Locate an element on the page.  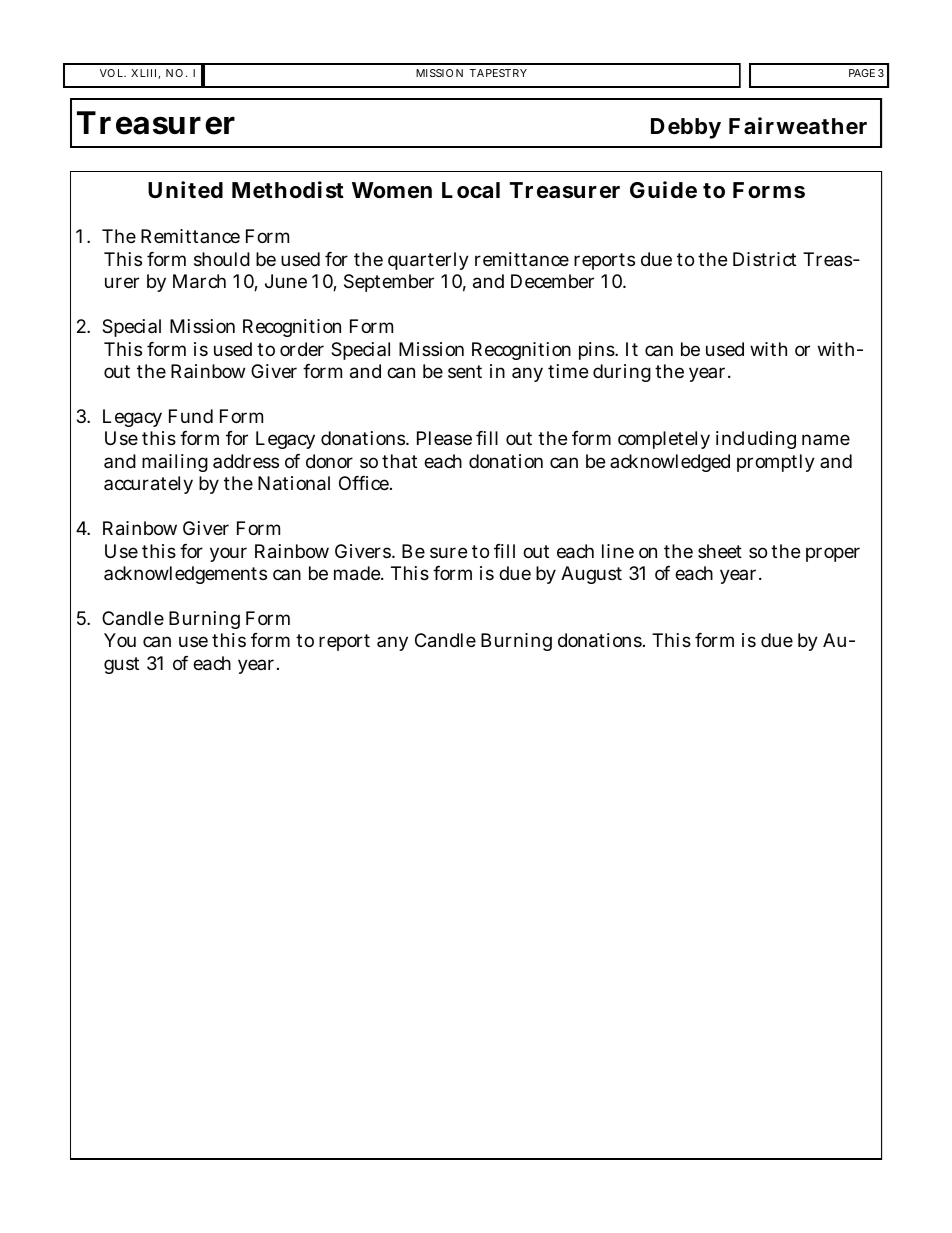
sent is located at coordinates (465, 371).
